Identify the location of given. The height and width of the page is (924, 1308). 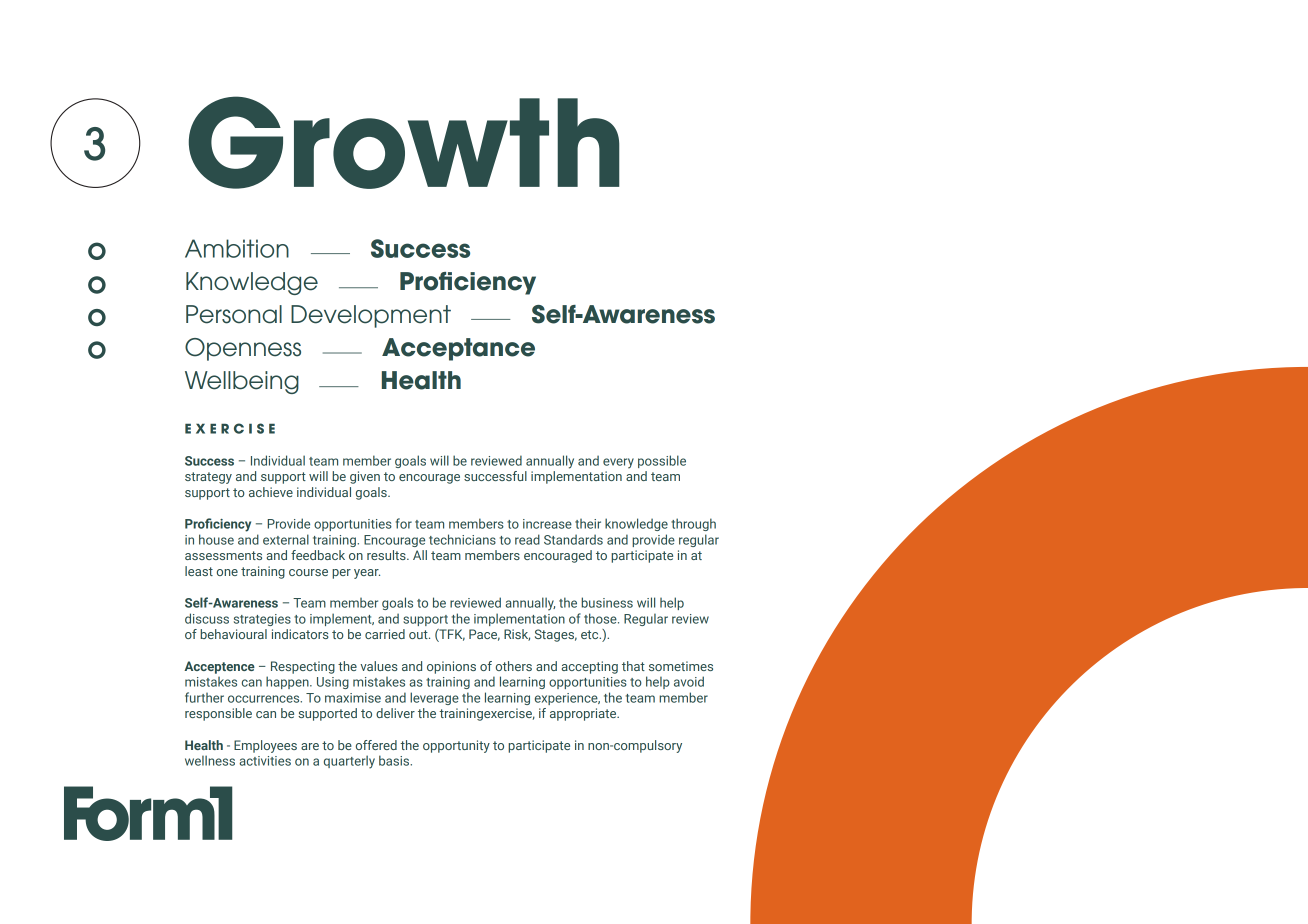
(365, 477).
